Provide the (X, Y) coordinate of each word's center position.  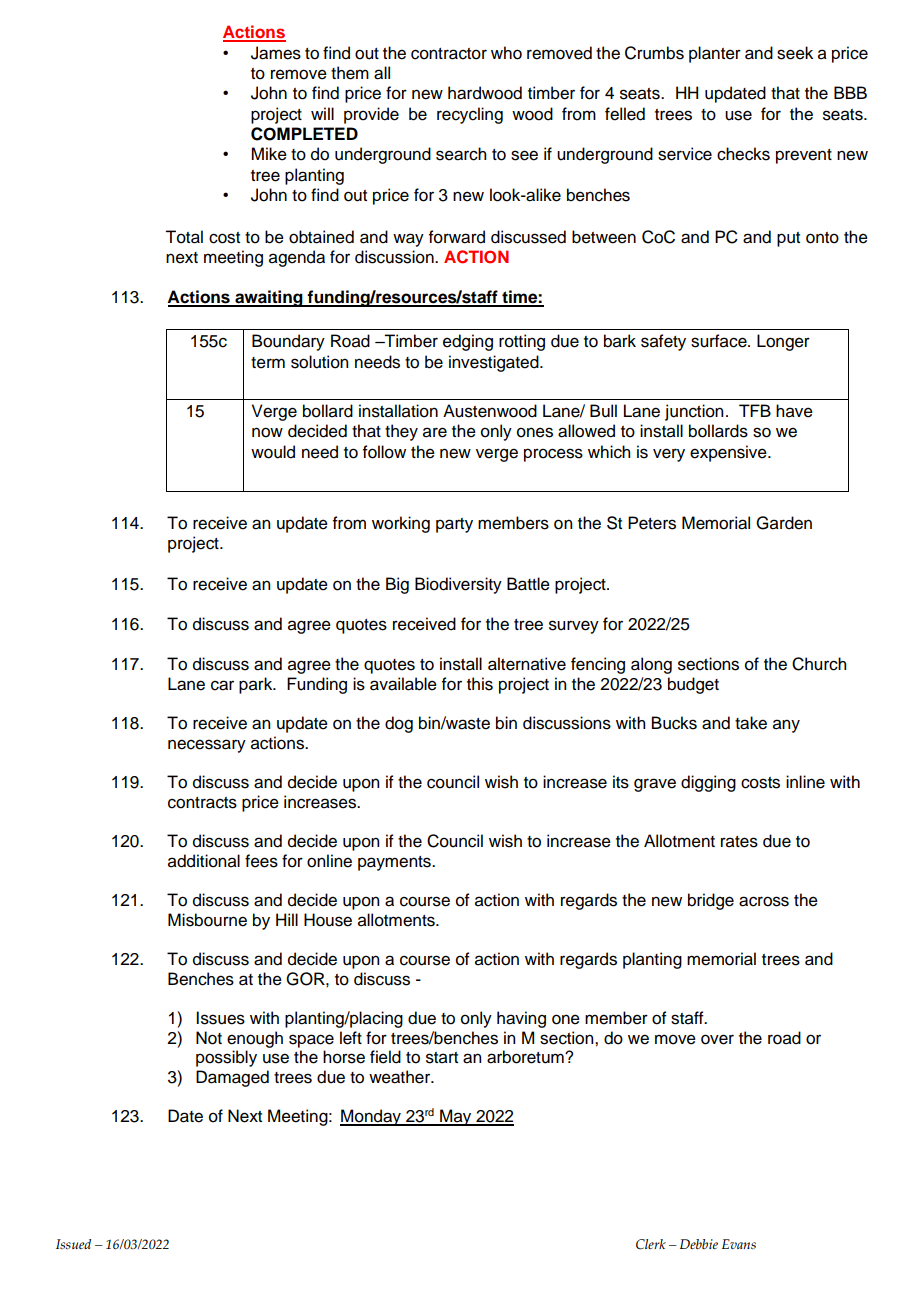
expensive (729, 453)
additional (204, 861)
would (273, 452)
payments (395, 863)
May (456, 1117)
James (276, 53)
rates (739, 842)
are (435, 432)
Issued (73, 1244)
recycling (470, 115)
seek (795, 53)
